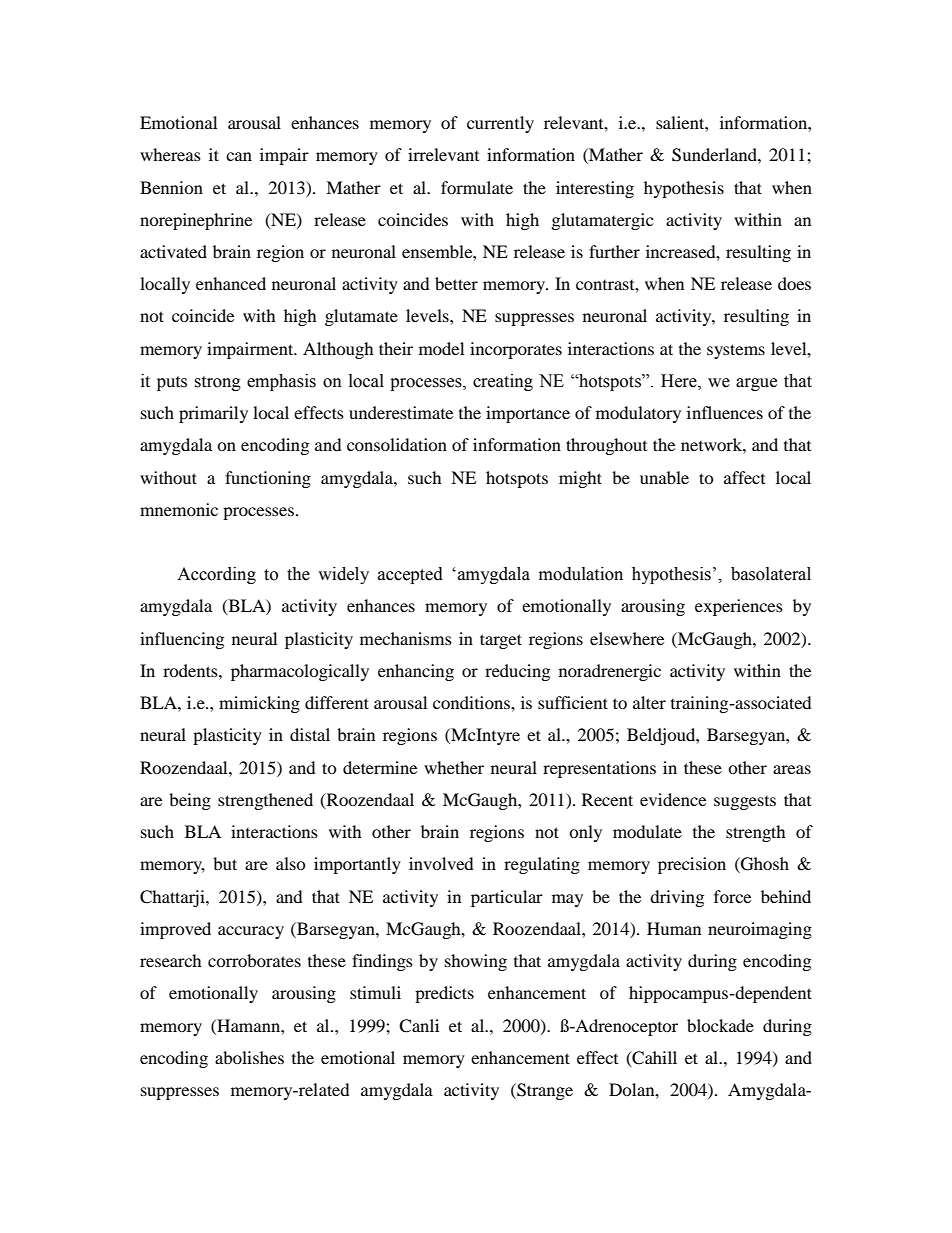 This image has width=952, height=1233. I want to click on abolishes, so click(249, 1057).
